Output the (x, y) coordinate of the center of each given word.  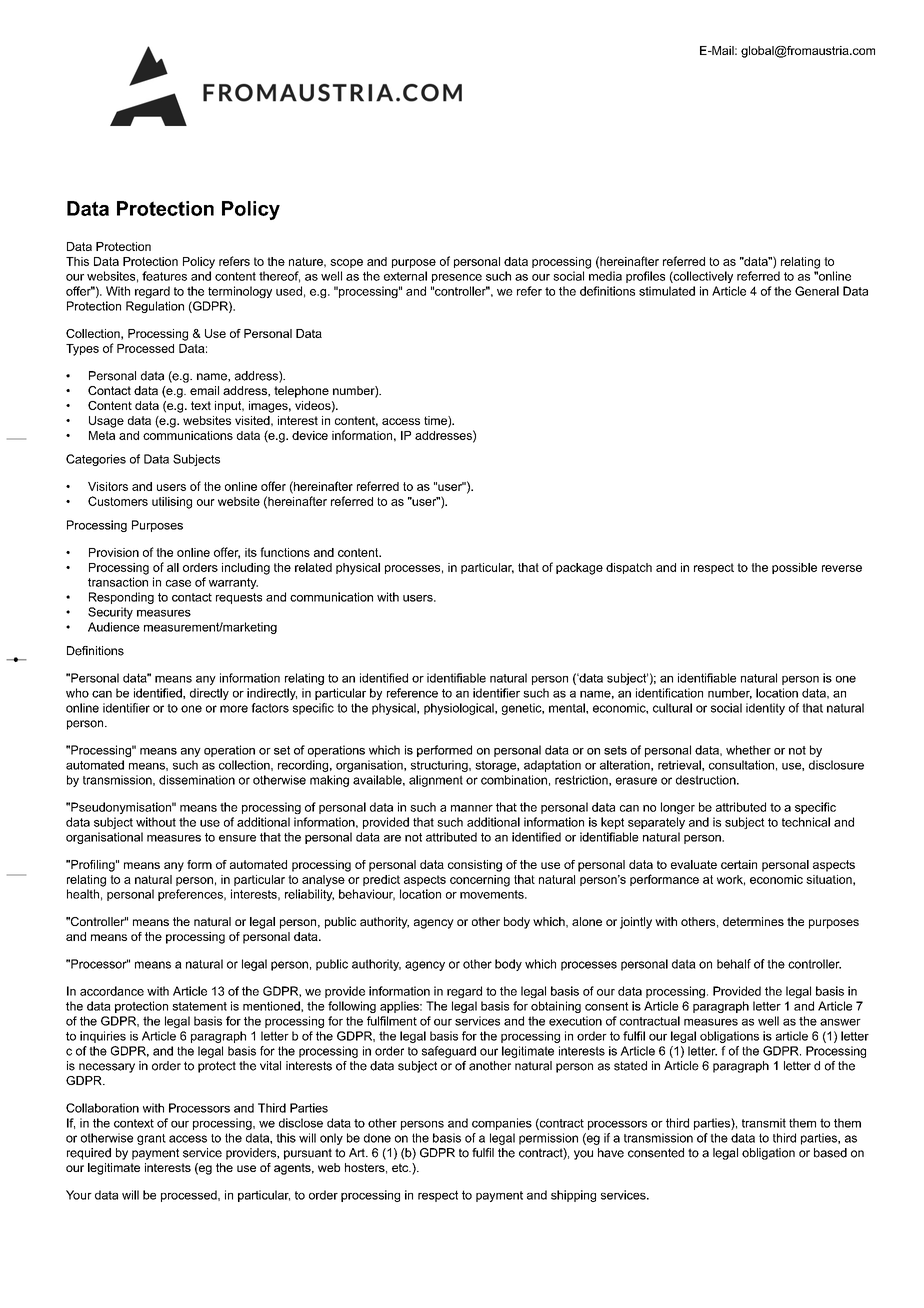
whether (748, 750)
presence (457, 278)
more (234, 709)
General (817, 291)
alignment (436, 781)
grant (151, 1139)
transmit (764, 1123)
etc (401, 1167)
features (164, 276)
